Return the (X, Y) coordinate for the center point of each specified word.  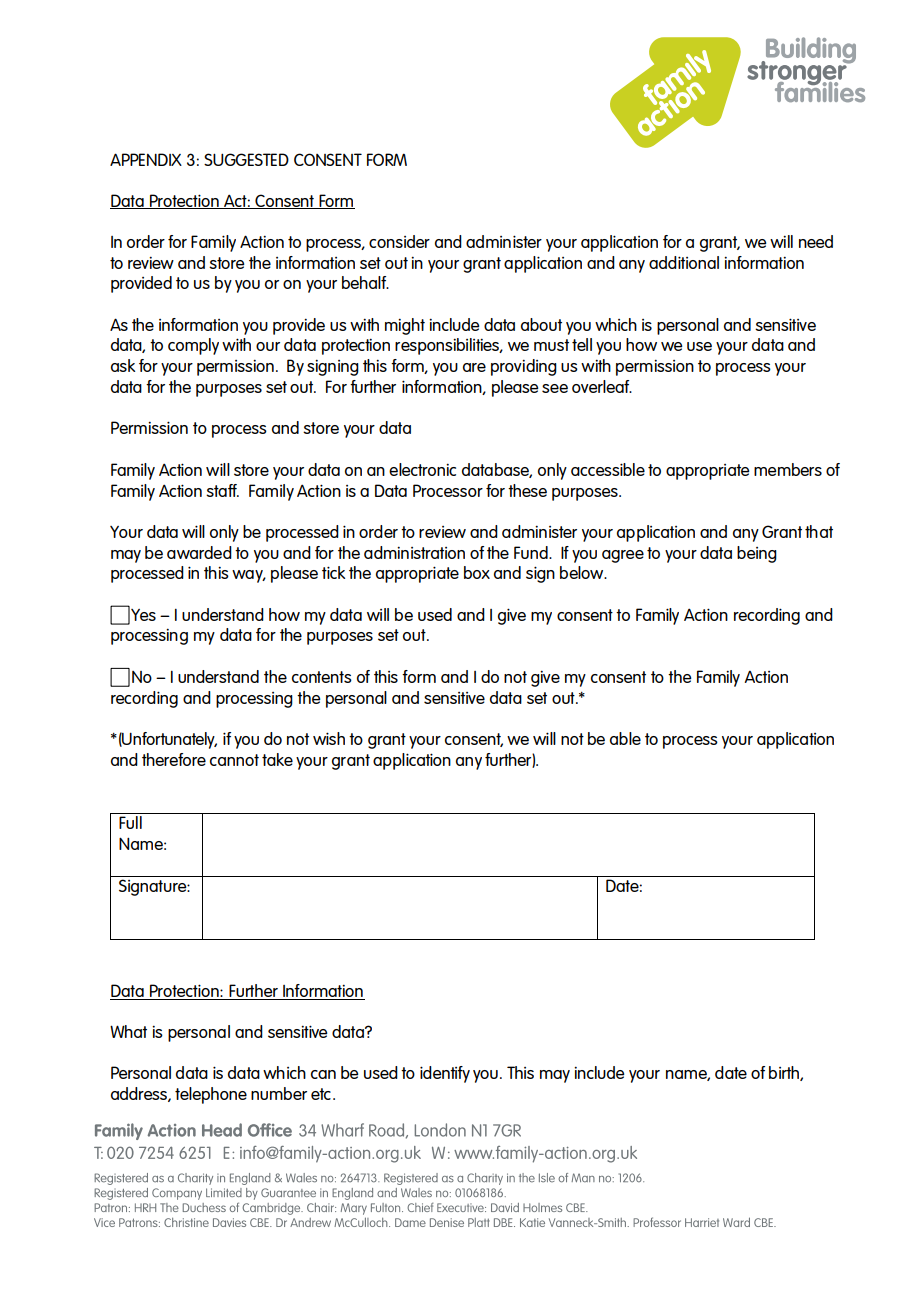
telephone (211, 1095)
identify (445, 1074)
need (816, 241)
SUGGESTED (246, 159)
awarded (199, 552)
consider (399, 241)
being (757, 554)
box (477, 572)
